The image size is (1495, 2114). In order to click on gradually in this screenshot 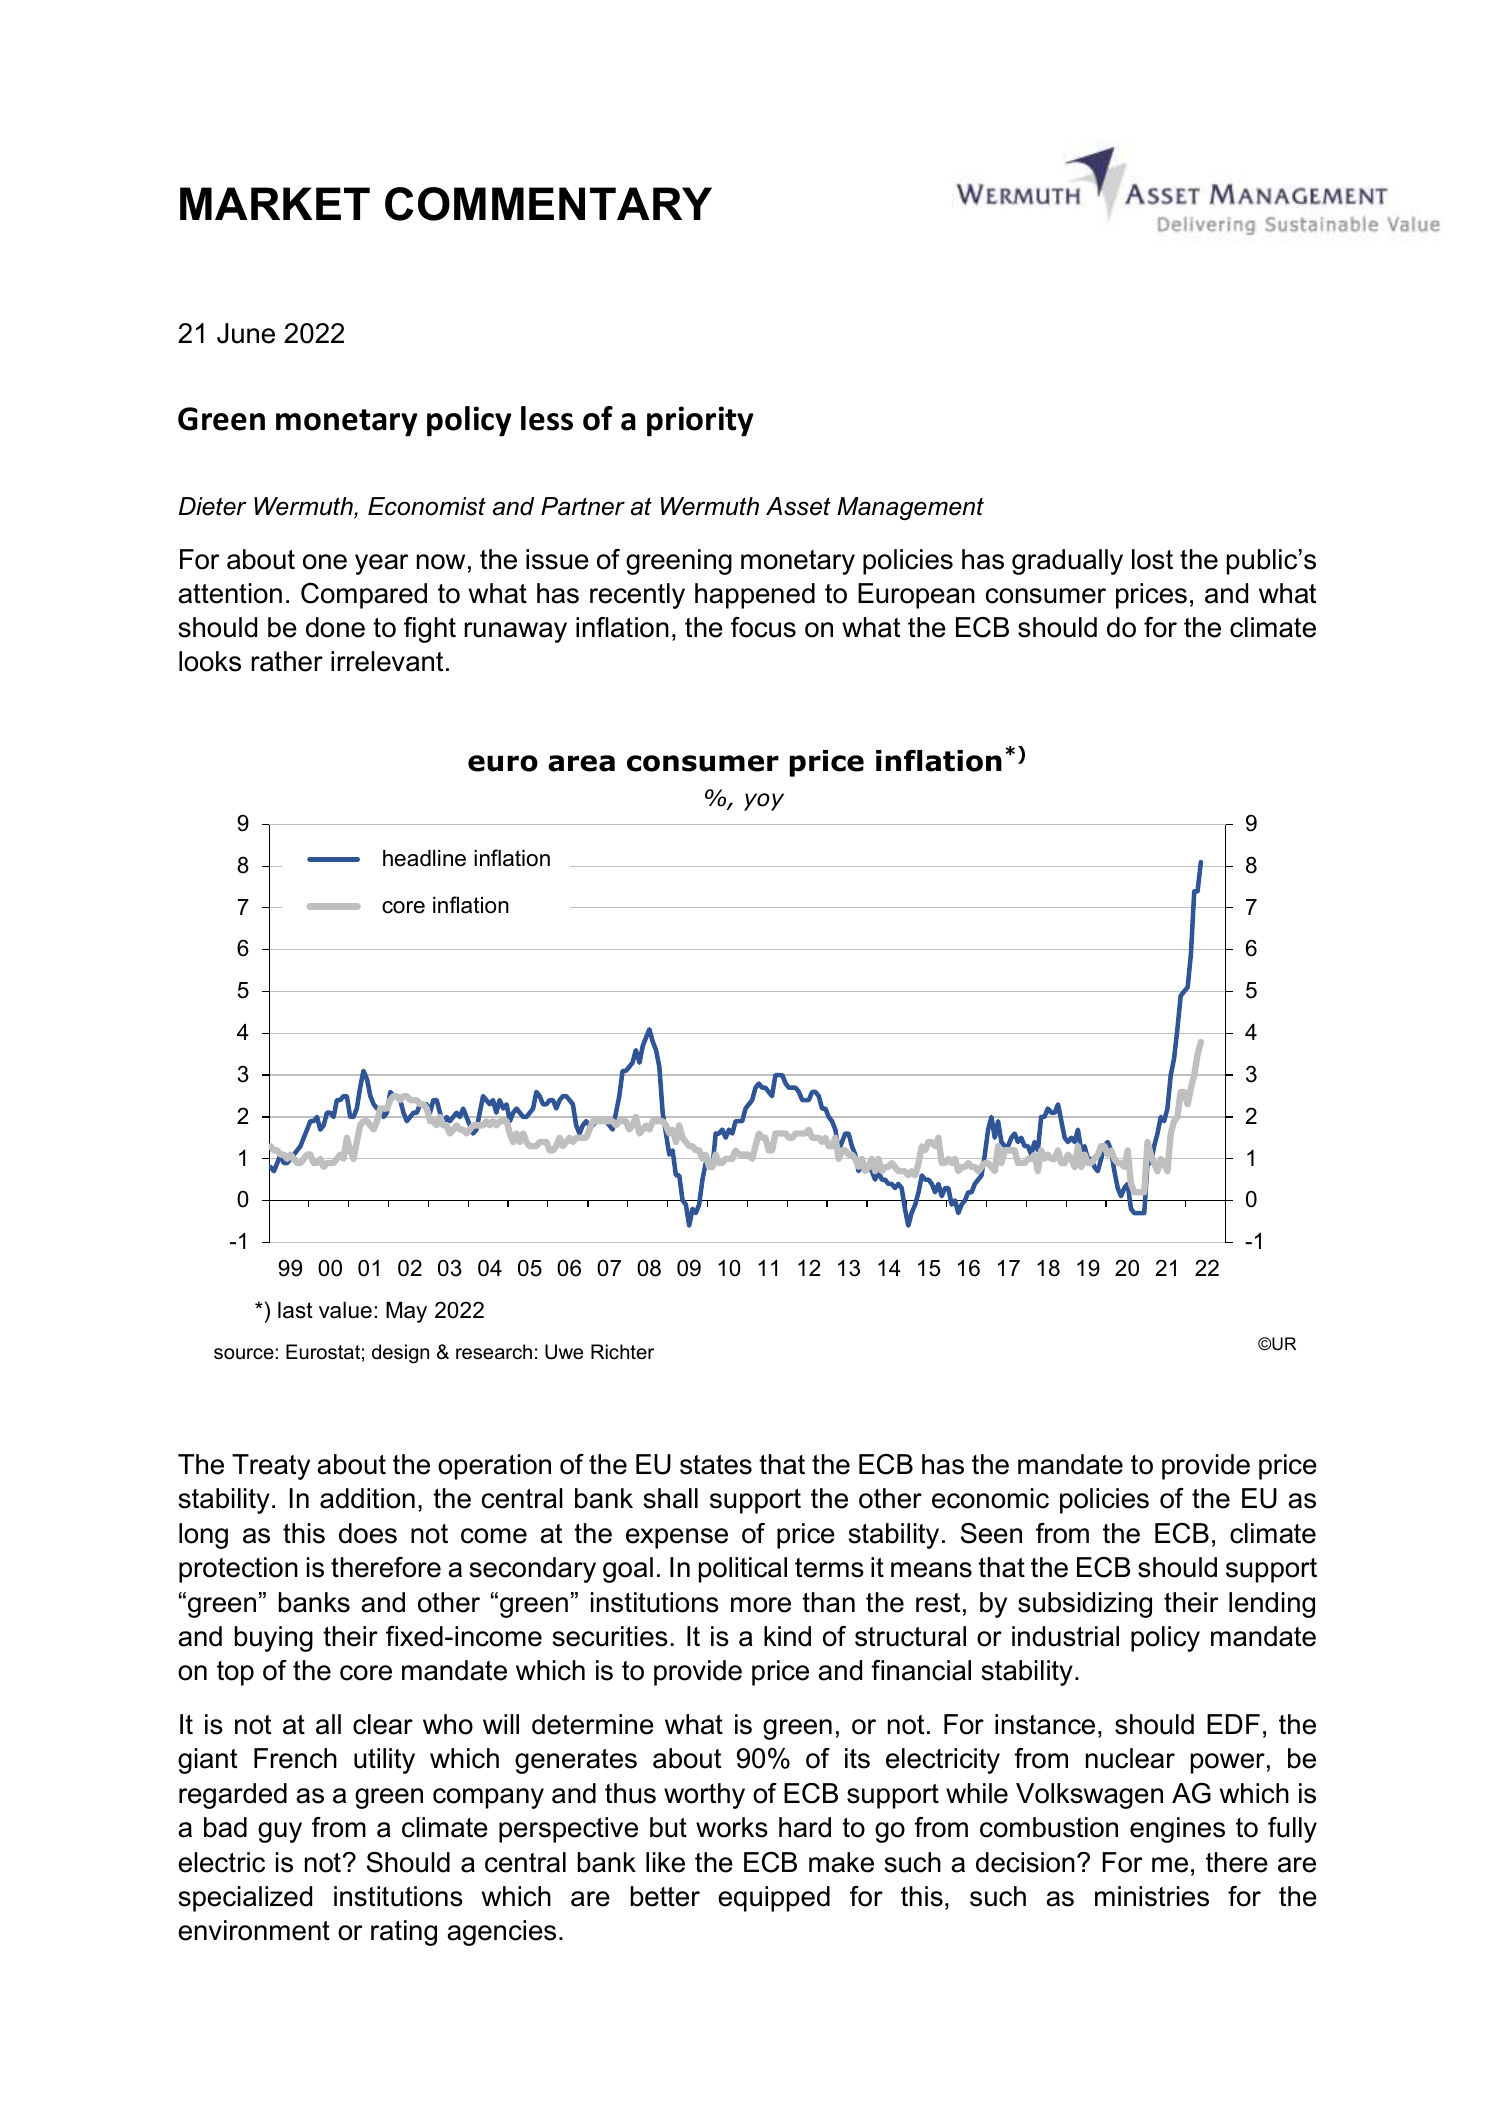, I will do `click(1067, 562)`.
